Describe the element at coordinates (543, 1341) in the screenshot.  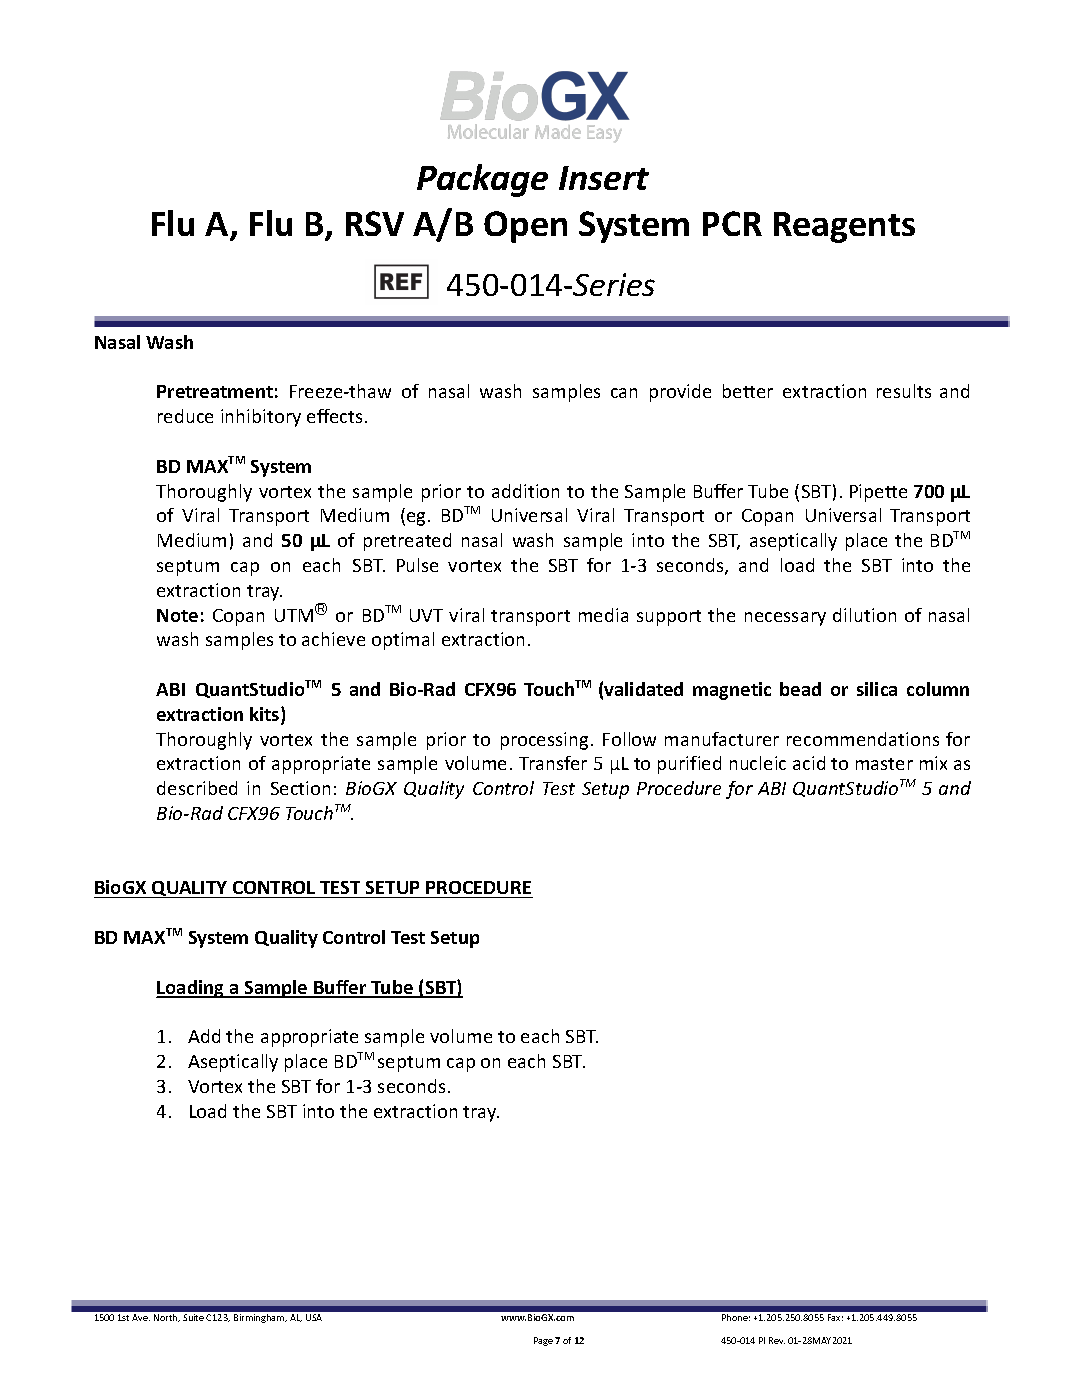
I see `Page` at that location.
